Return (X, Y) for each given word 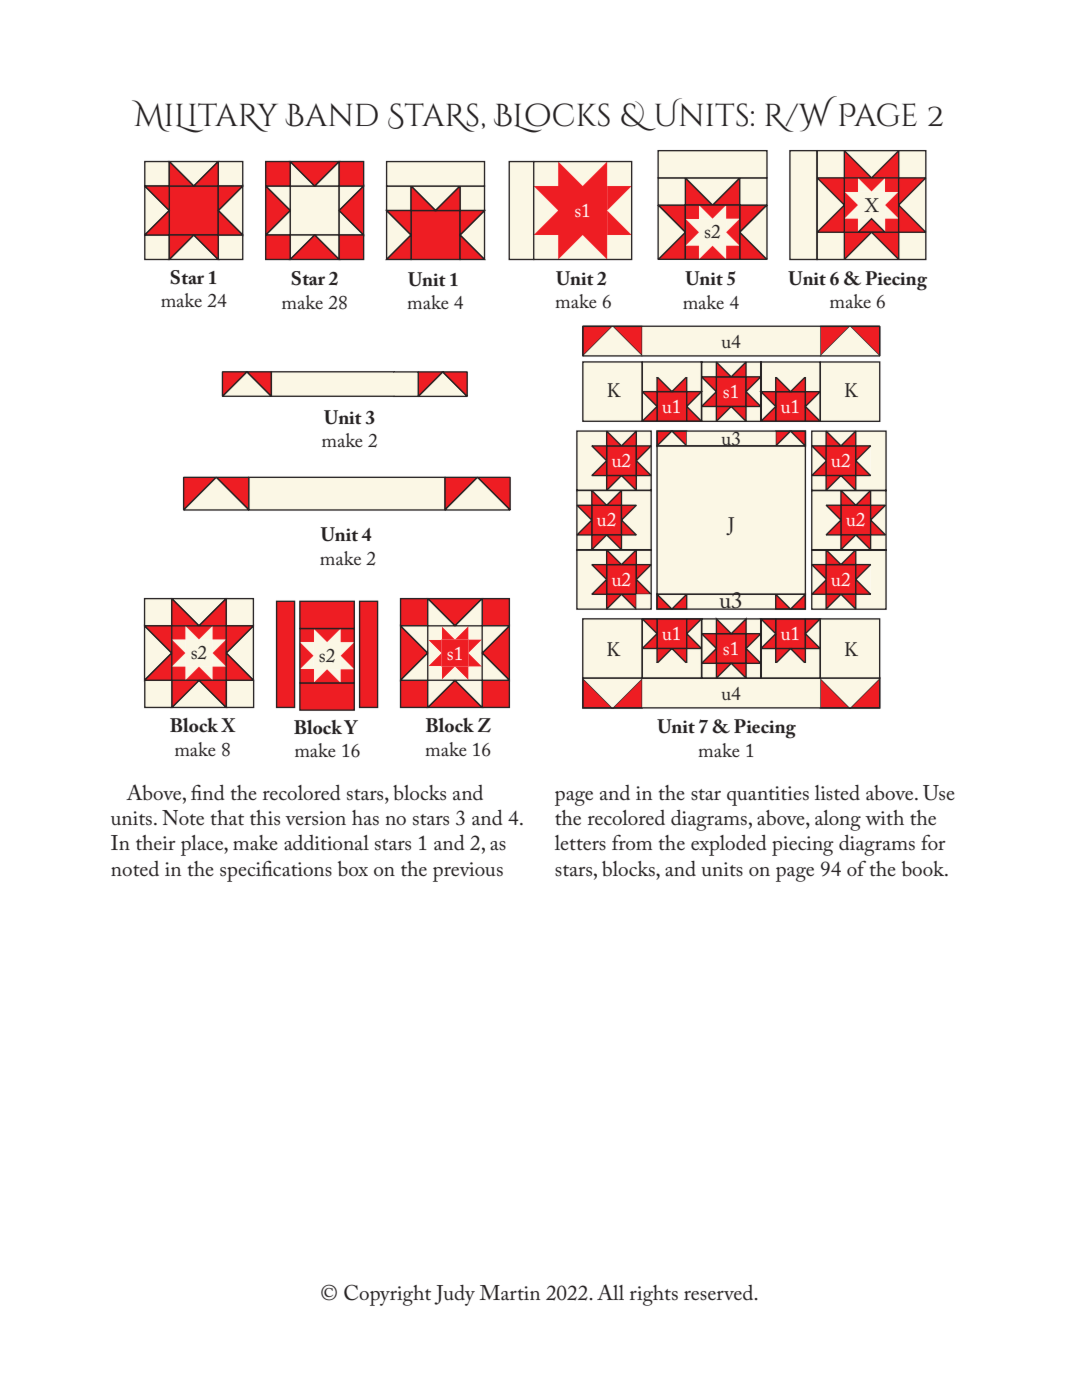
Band (331, 115)
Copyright (387, 1295)
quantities (768, 796)
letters (580, 843)
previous (468, 872)
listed (837, 793)
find (208, 792)
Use (939, 793)
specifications (276, 871)
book (924, 869)
